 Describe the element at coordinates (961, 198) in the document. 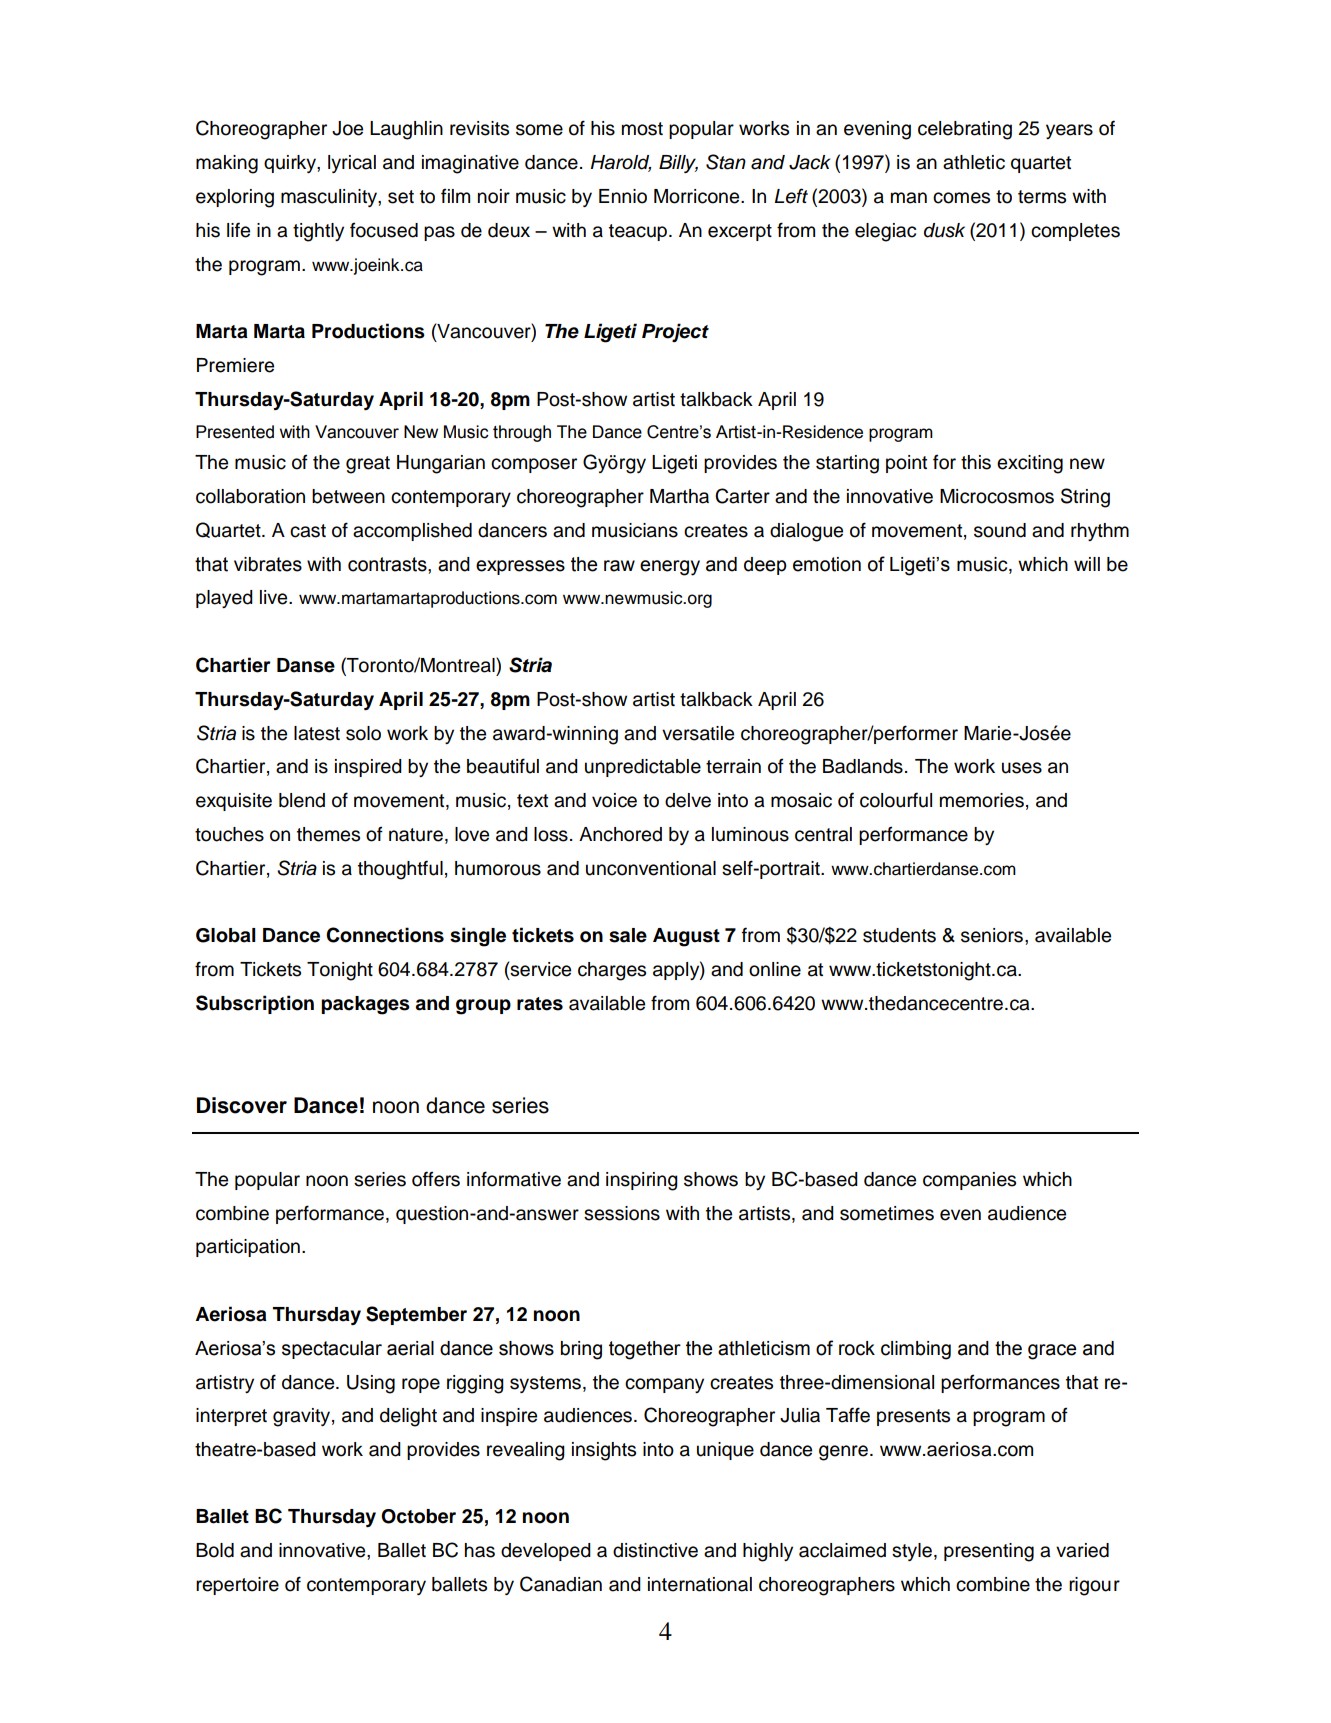

I see `comes` at that location.
